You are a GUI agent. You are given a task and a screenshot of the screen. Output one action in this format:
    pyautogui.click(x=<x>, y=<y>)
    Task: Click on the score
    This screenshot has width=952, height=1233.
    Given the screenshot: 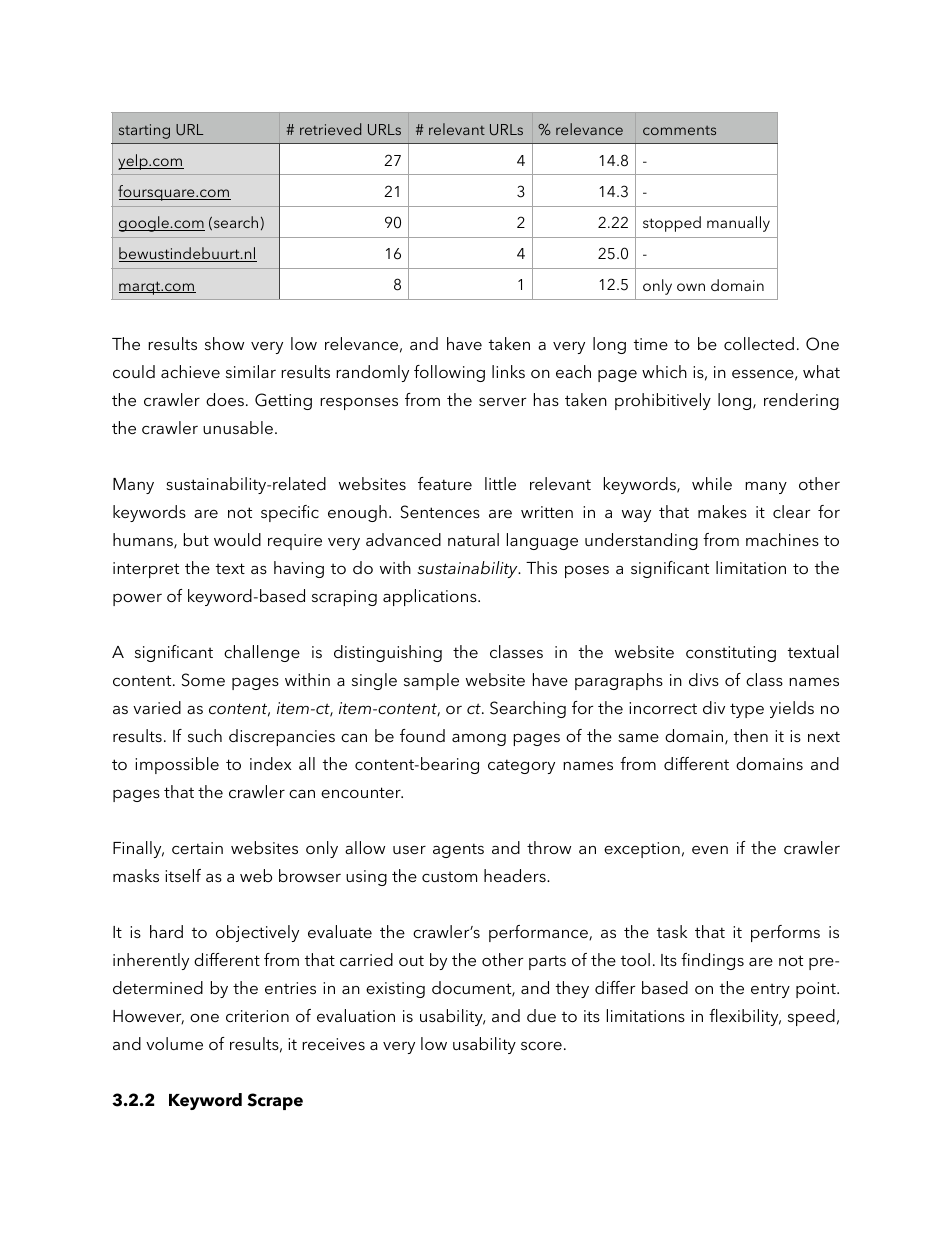 What is the action you would take?
    pyautogui.click(x=541, y=1045)
